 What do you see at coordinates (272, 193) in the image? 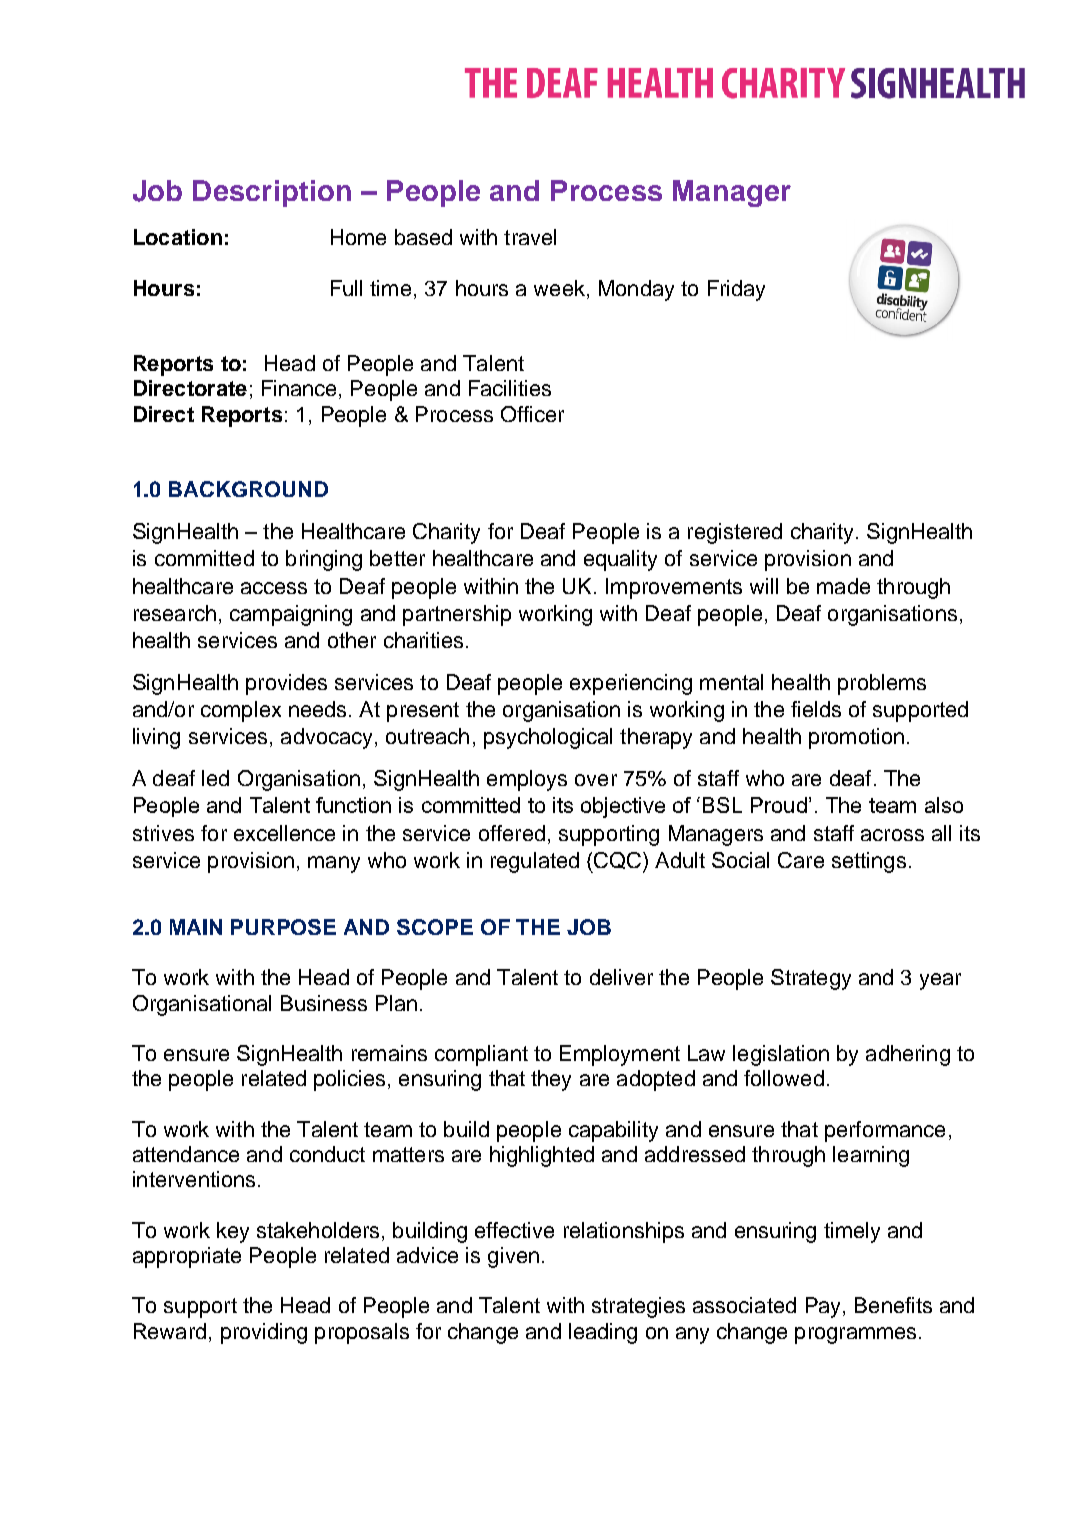
I see `Description` at bounding box center [272, 193].
